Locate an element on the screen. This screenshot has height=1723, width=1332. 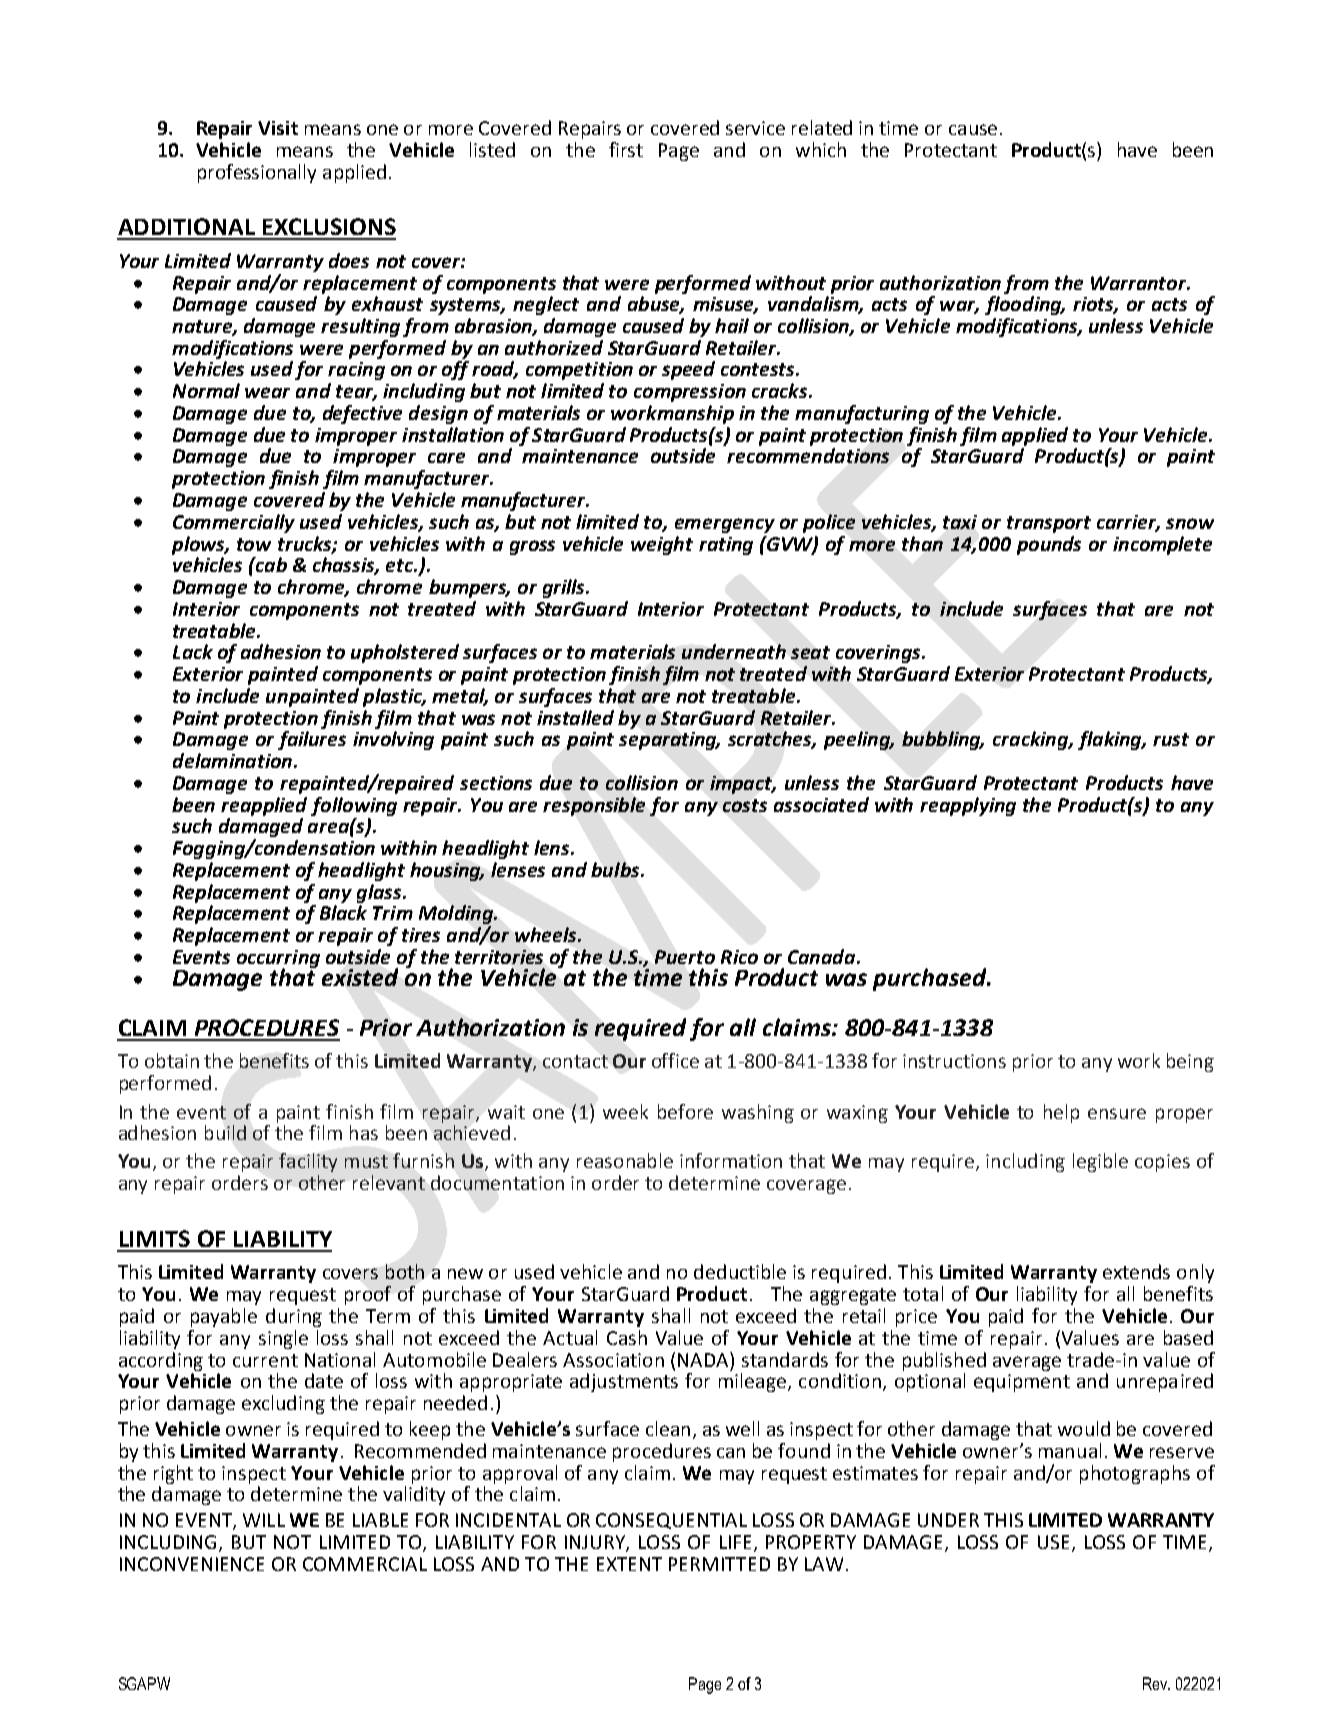
during is located at coordinates (294, 1317).
